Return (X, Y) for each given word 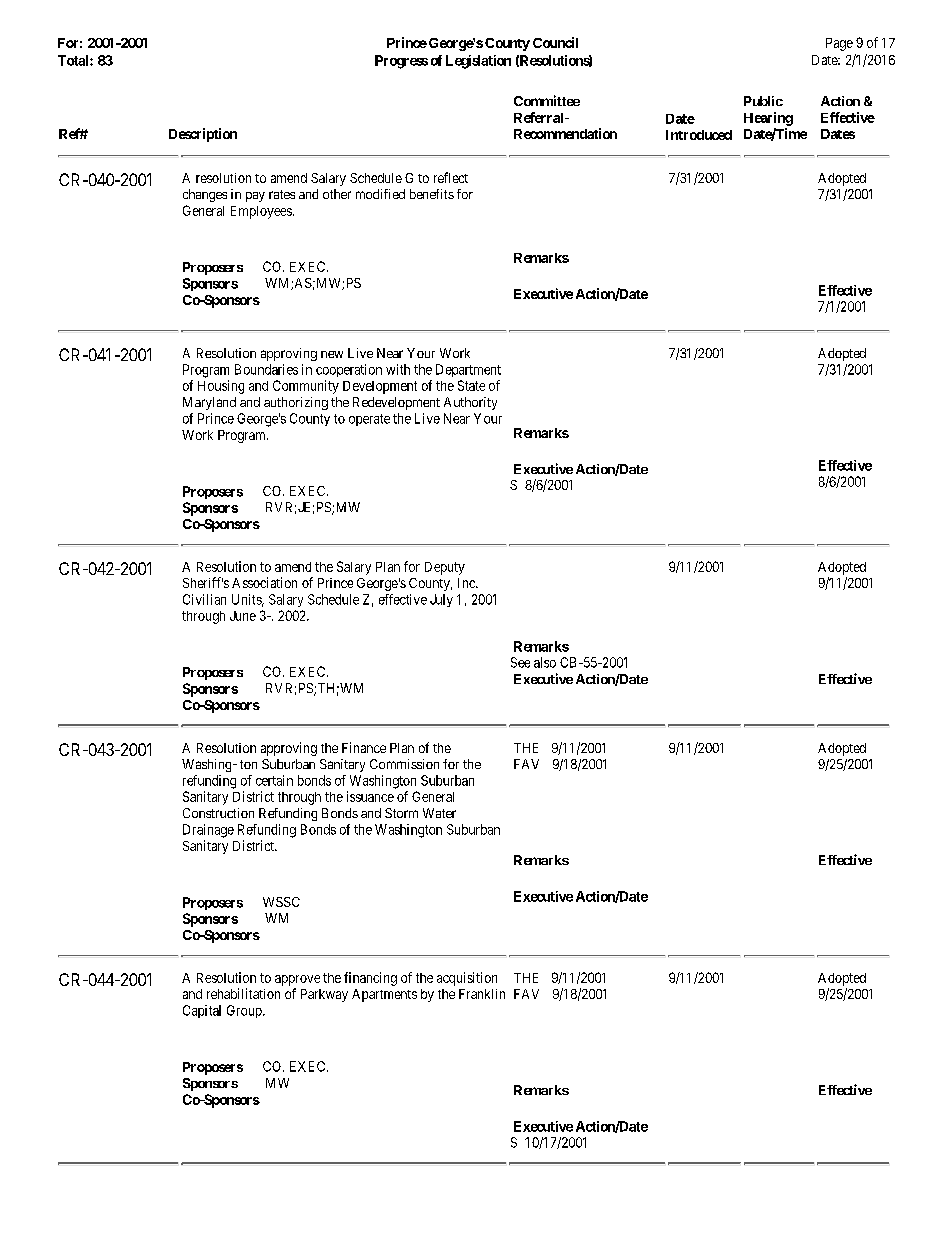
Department (468, 370)
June (243, 616)
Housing (221, 387)
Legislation (478, 62)
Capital (202, 1011)
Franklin (482, 994)
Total (74, 60)
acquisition (467, 979)
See (520, 662)
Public (763, 101)
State (471, 385)
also (545, 662)
